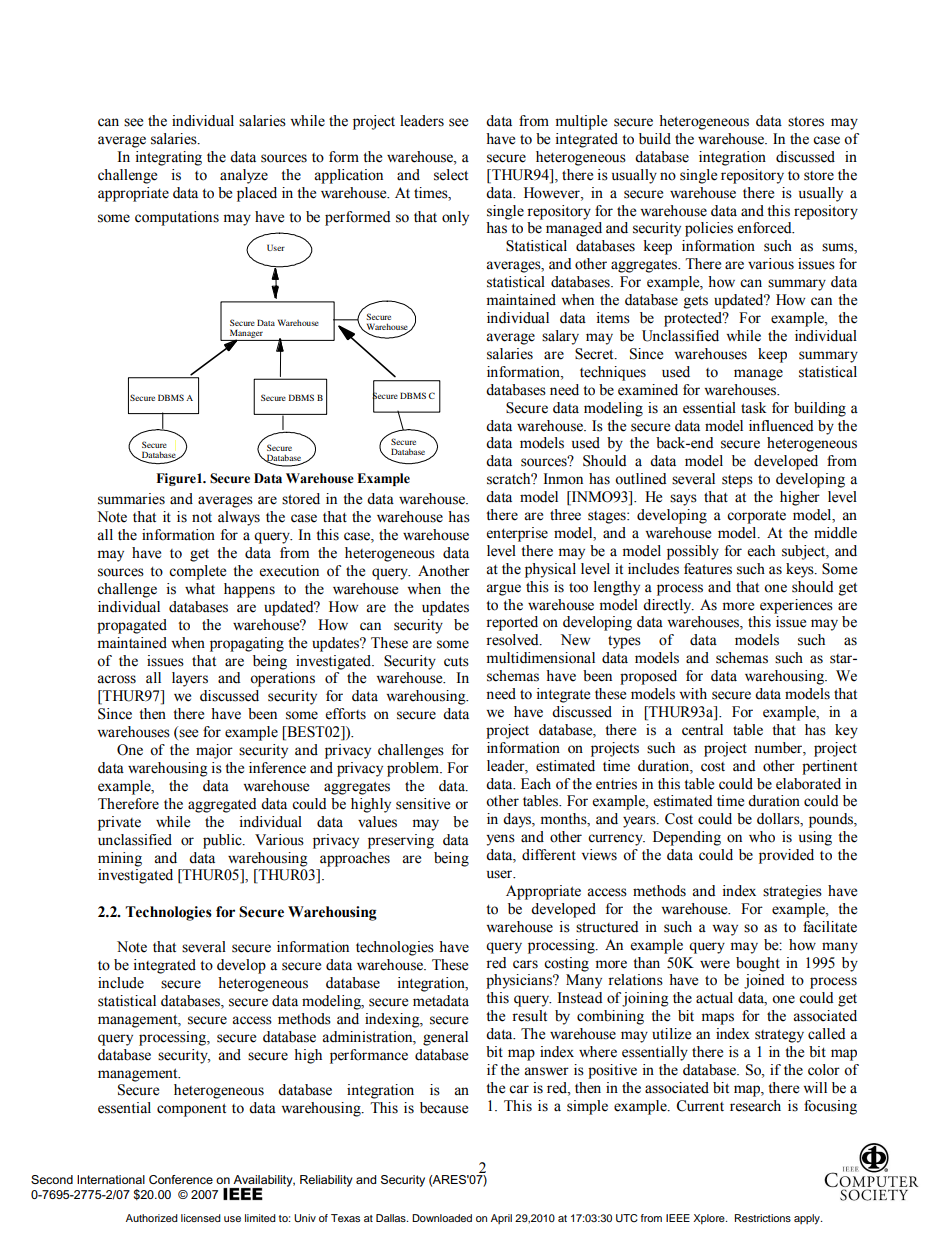 This document has height=1233, width=952. What do you see at coordinates (116, 679) in the document?
I see `across` at bounding box center [116, 679].
